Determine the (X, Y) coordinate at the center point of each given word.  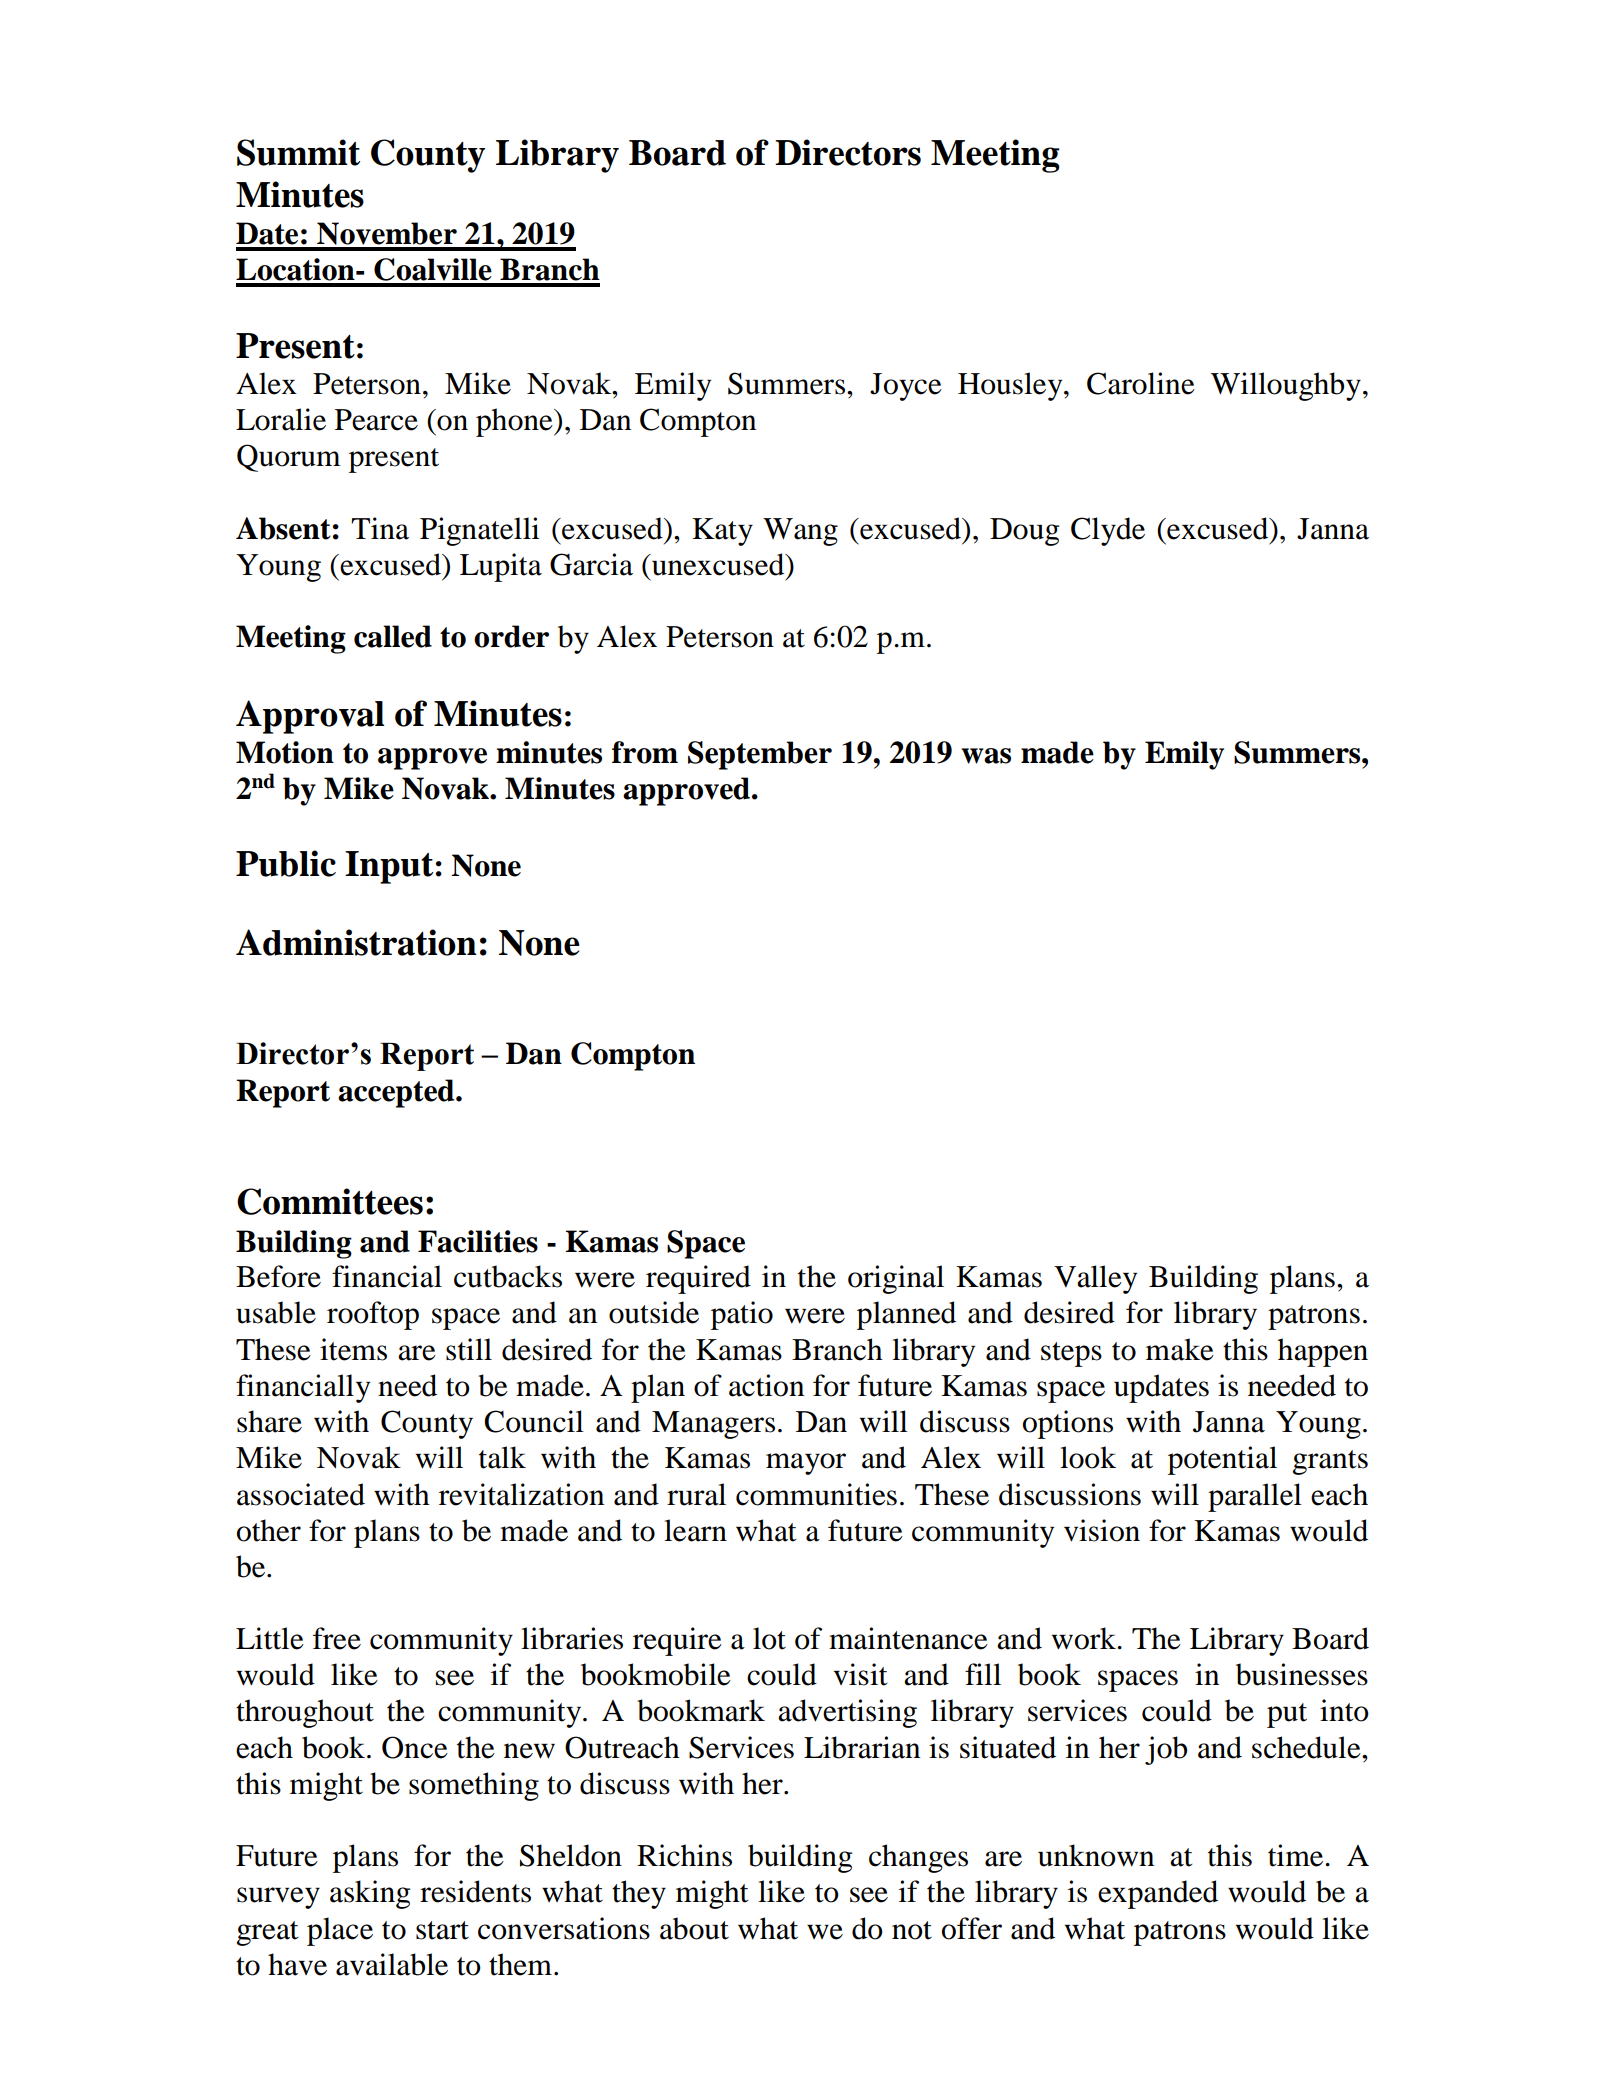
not (912, 1930)
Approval (310, 717)
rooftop (373, 1315)
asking (370, 1894)
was (986, 756)
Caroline (1141, 383)
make (1180, 1349)
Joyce (906, 387)
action (766, 1385)
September (760, 755)
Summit (298, 152)
